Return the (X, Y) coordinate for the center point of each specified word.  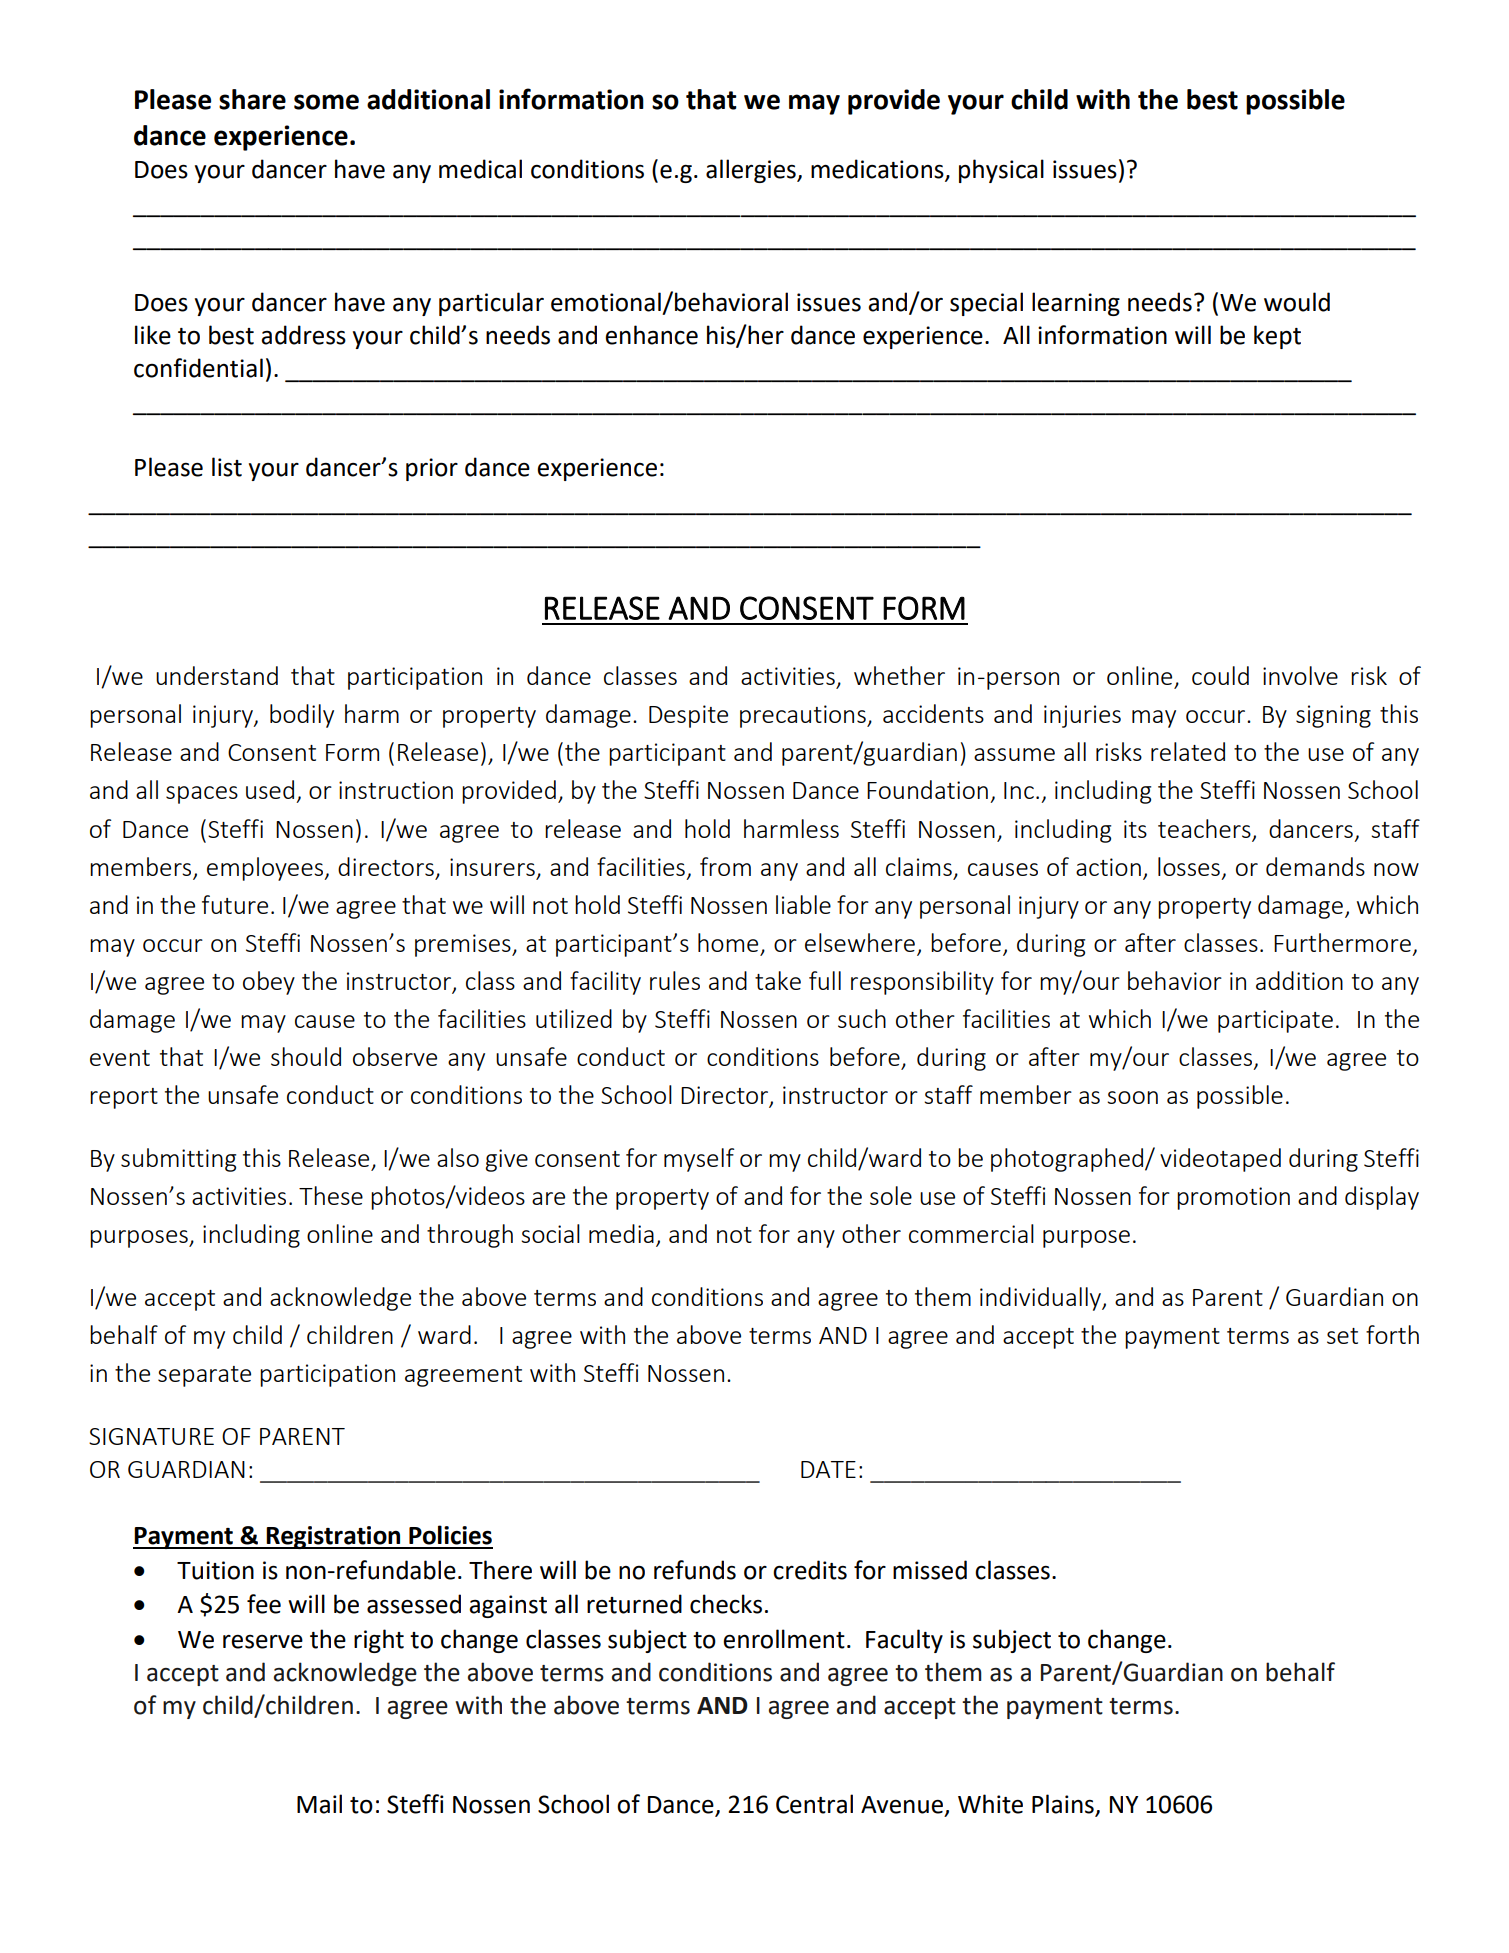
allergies (752, 171)
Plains (1064, 1805)
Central (814, 1804)
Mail (319, 1804)
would (1297, 302)
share (252, 99)
